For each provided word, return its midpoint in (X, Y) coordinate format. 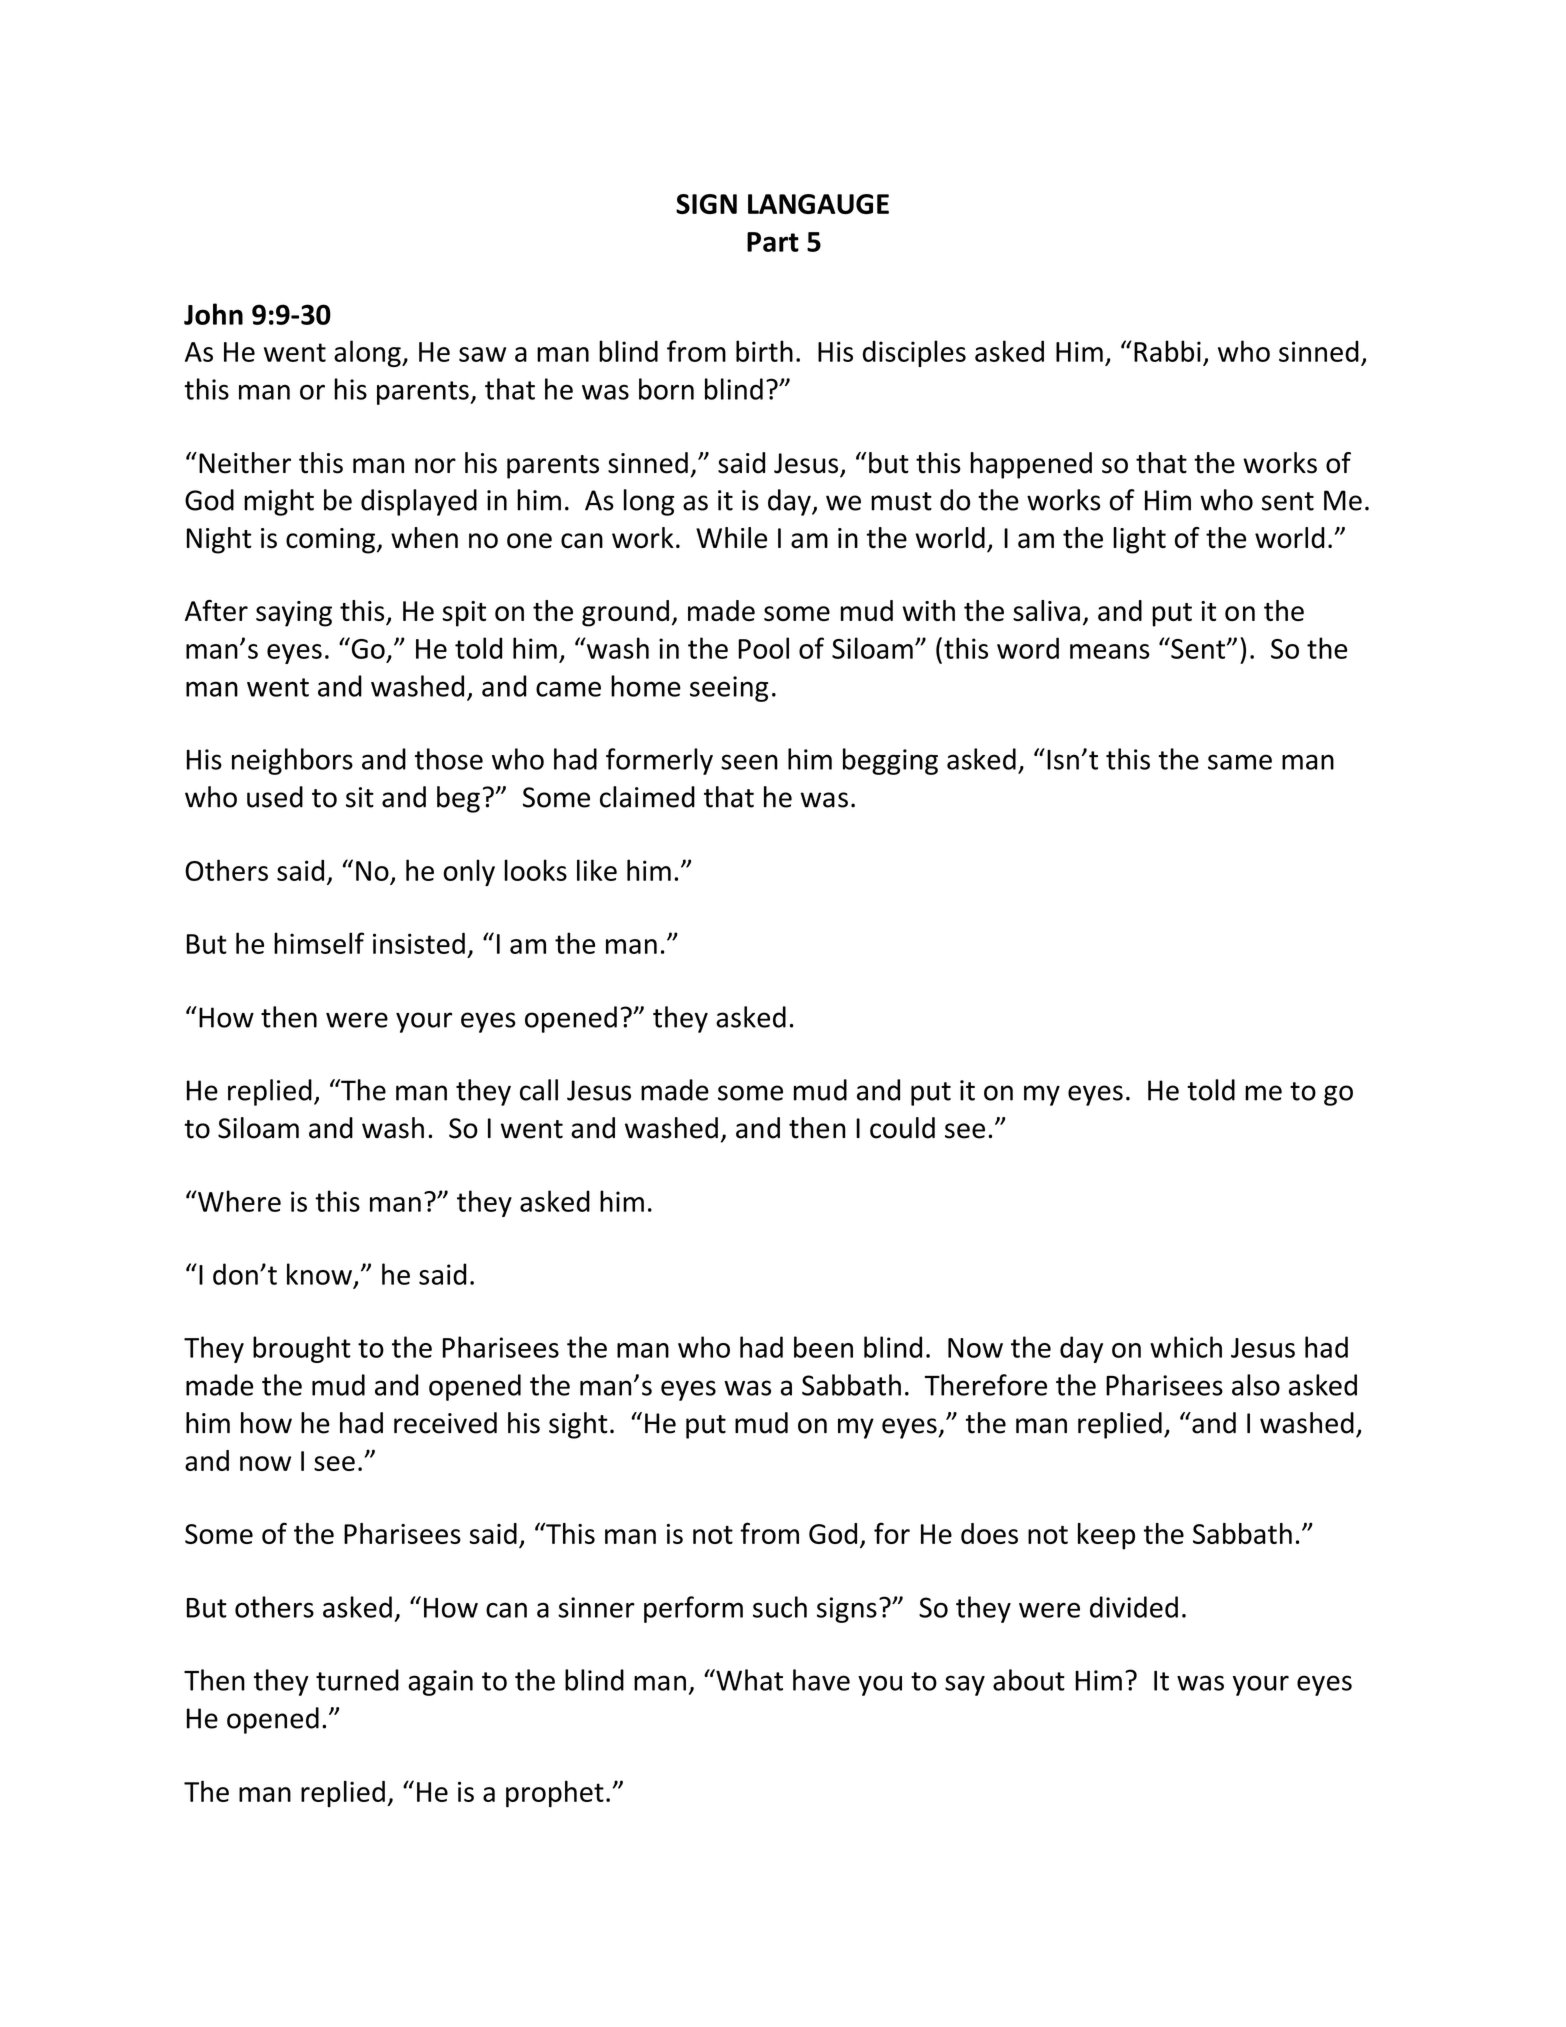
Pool (763, 648)
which (1186, 1347)
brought (302, 1349)
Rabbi (1167, 351)
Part (773, 242)
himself (319, 943)
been (823, 1347)
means (1110, 651)
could (902, 1128)
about (1029, 1680)
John (213, 314)
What (748, 1680)
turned (357, 1680)
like (597, 870)
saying (294, 614)
